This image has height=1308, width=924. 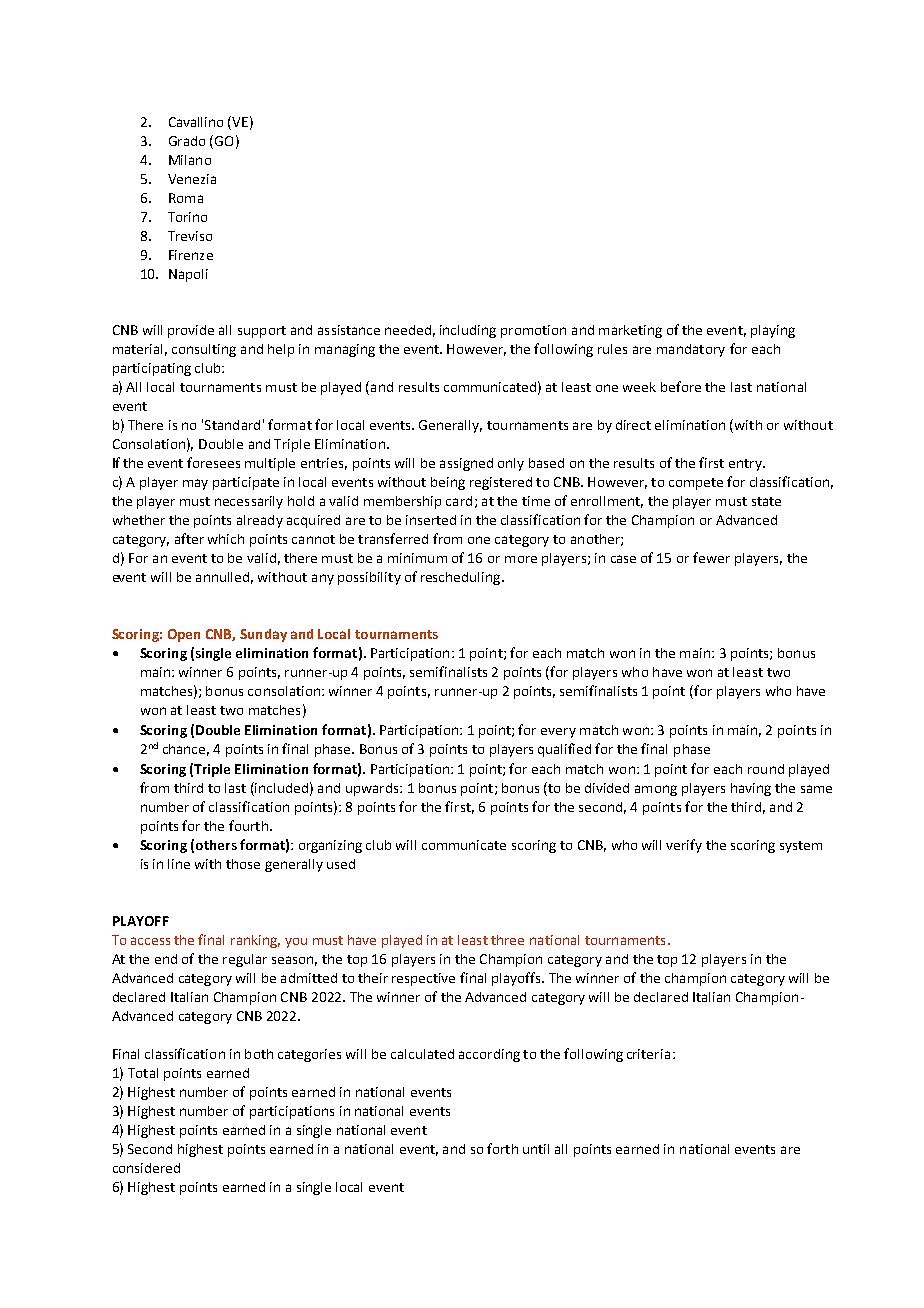 What do you see at coordinates (146, 1168) in the image?
I see `considered` at bounding box center [146, 1168].
